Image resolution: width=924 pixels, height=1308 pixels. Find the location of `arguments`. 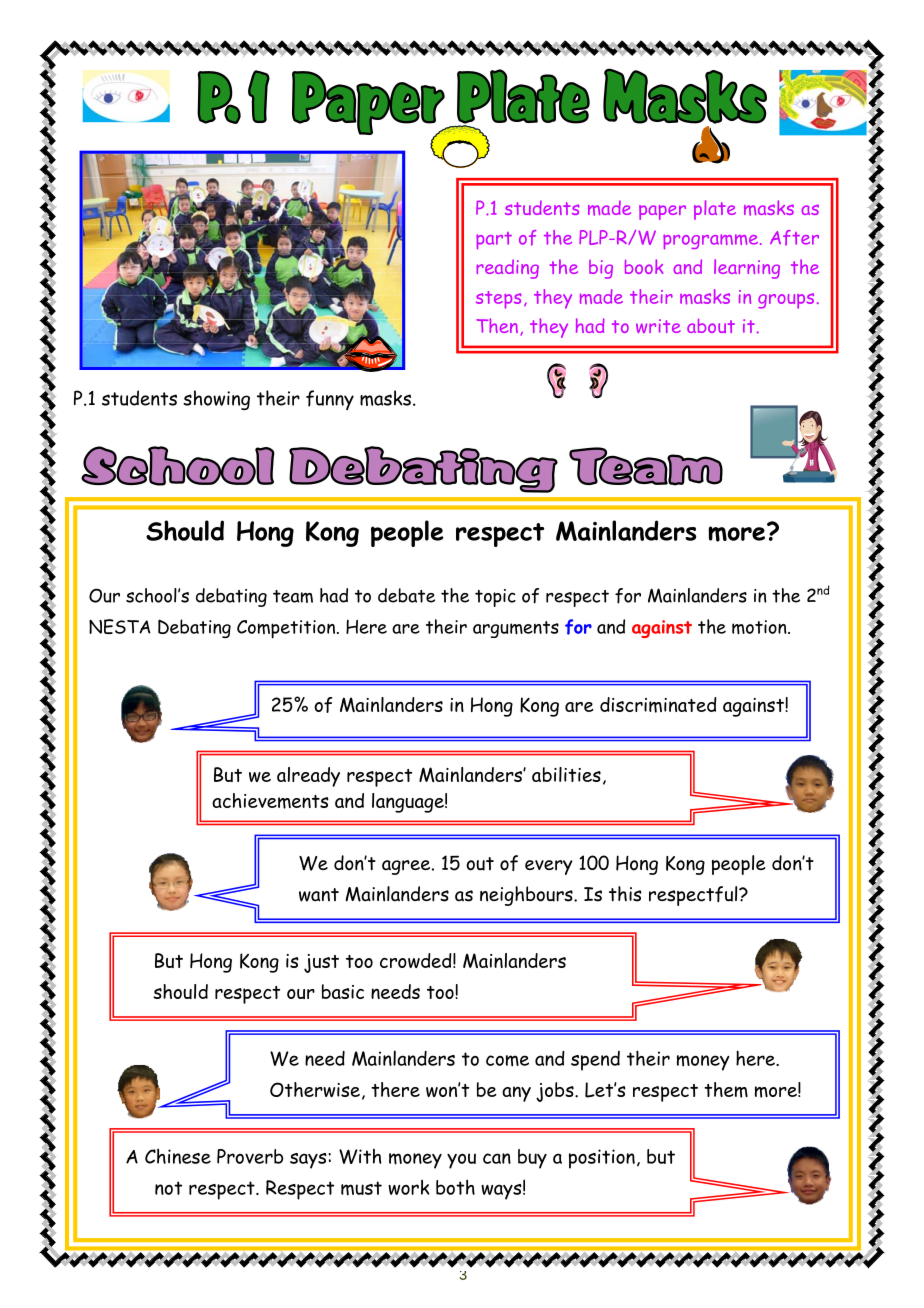

arguments is located at coordinates (516, 629).
